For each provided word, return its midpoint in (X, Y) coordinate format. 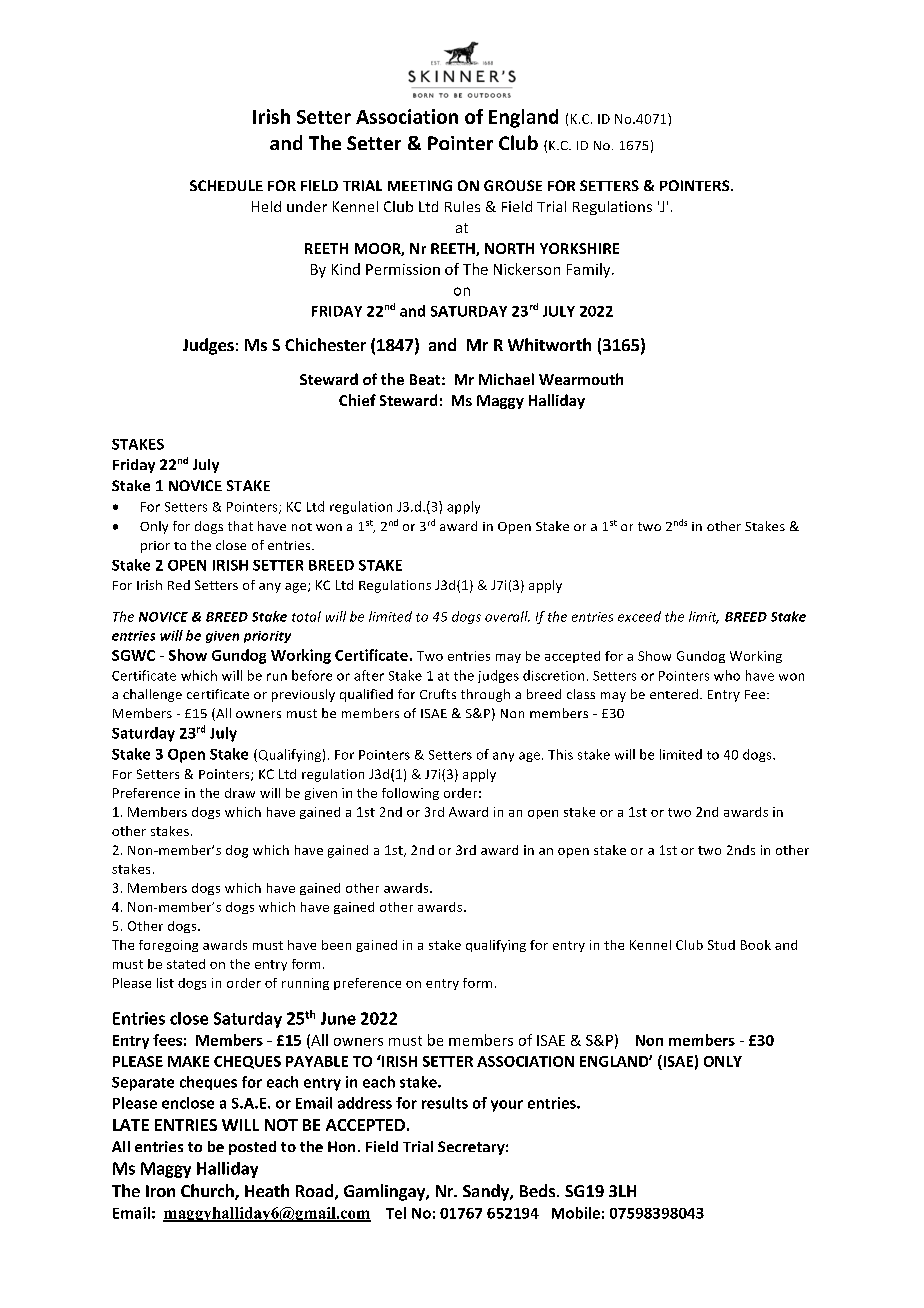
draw (240, 793)
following (410, 794)
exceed (639, 616)
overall (507, 616)
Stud (721, 945)
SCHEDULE (226, 185)
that (240, 526)
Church (208, 1192)
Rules (462, 206)
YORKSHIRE (579, 248)
